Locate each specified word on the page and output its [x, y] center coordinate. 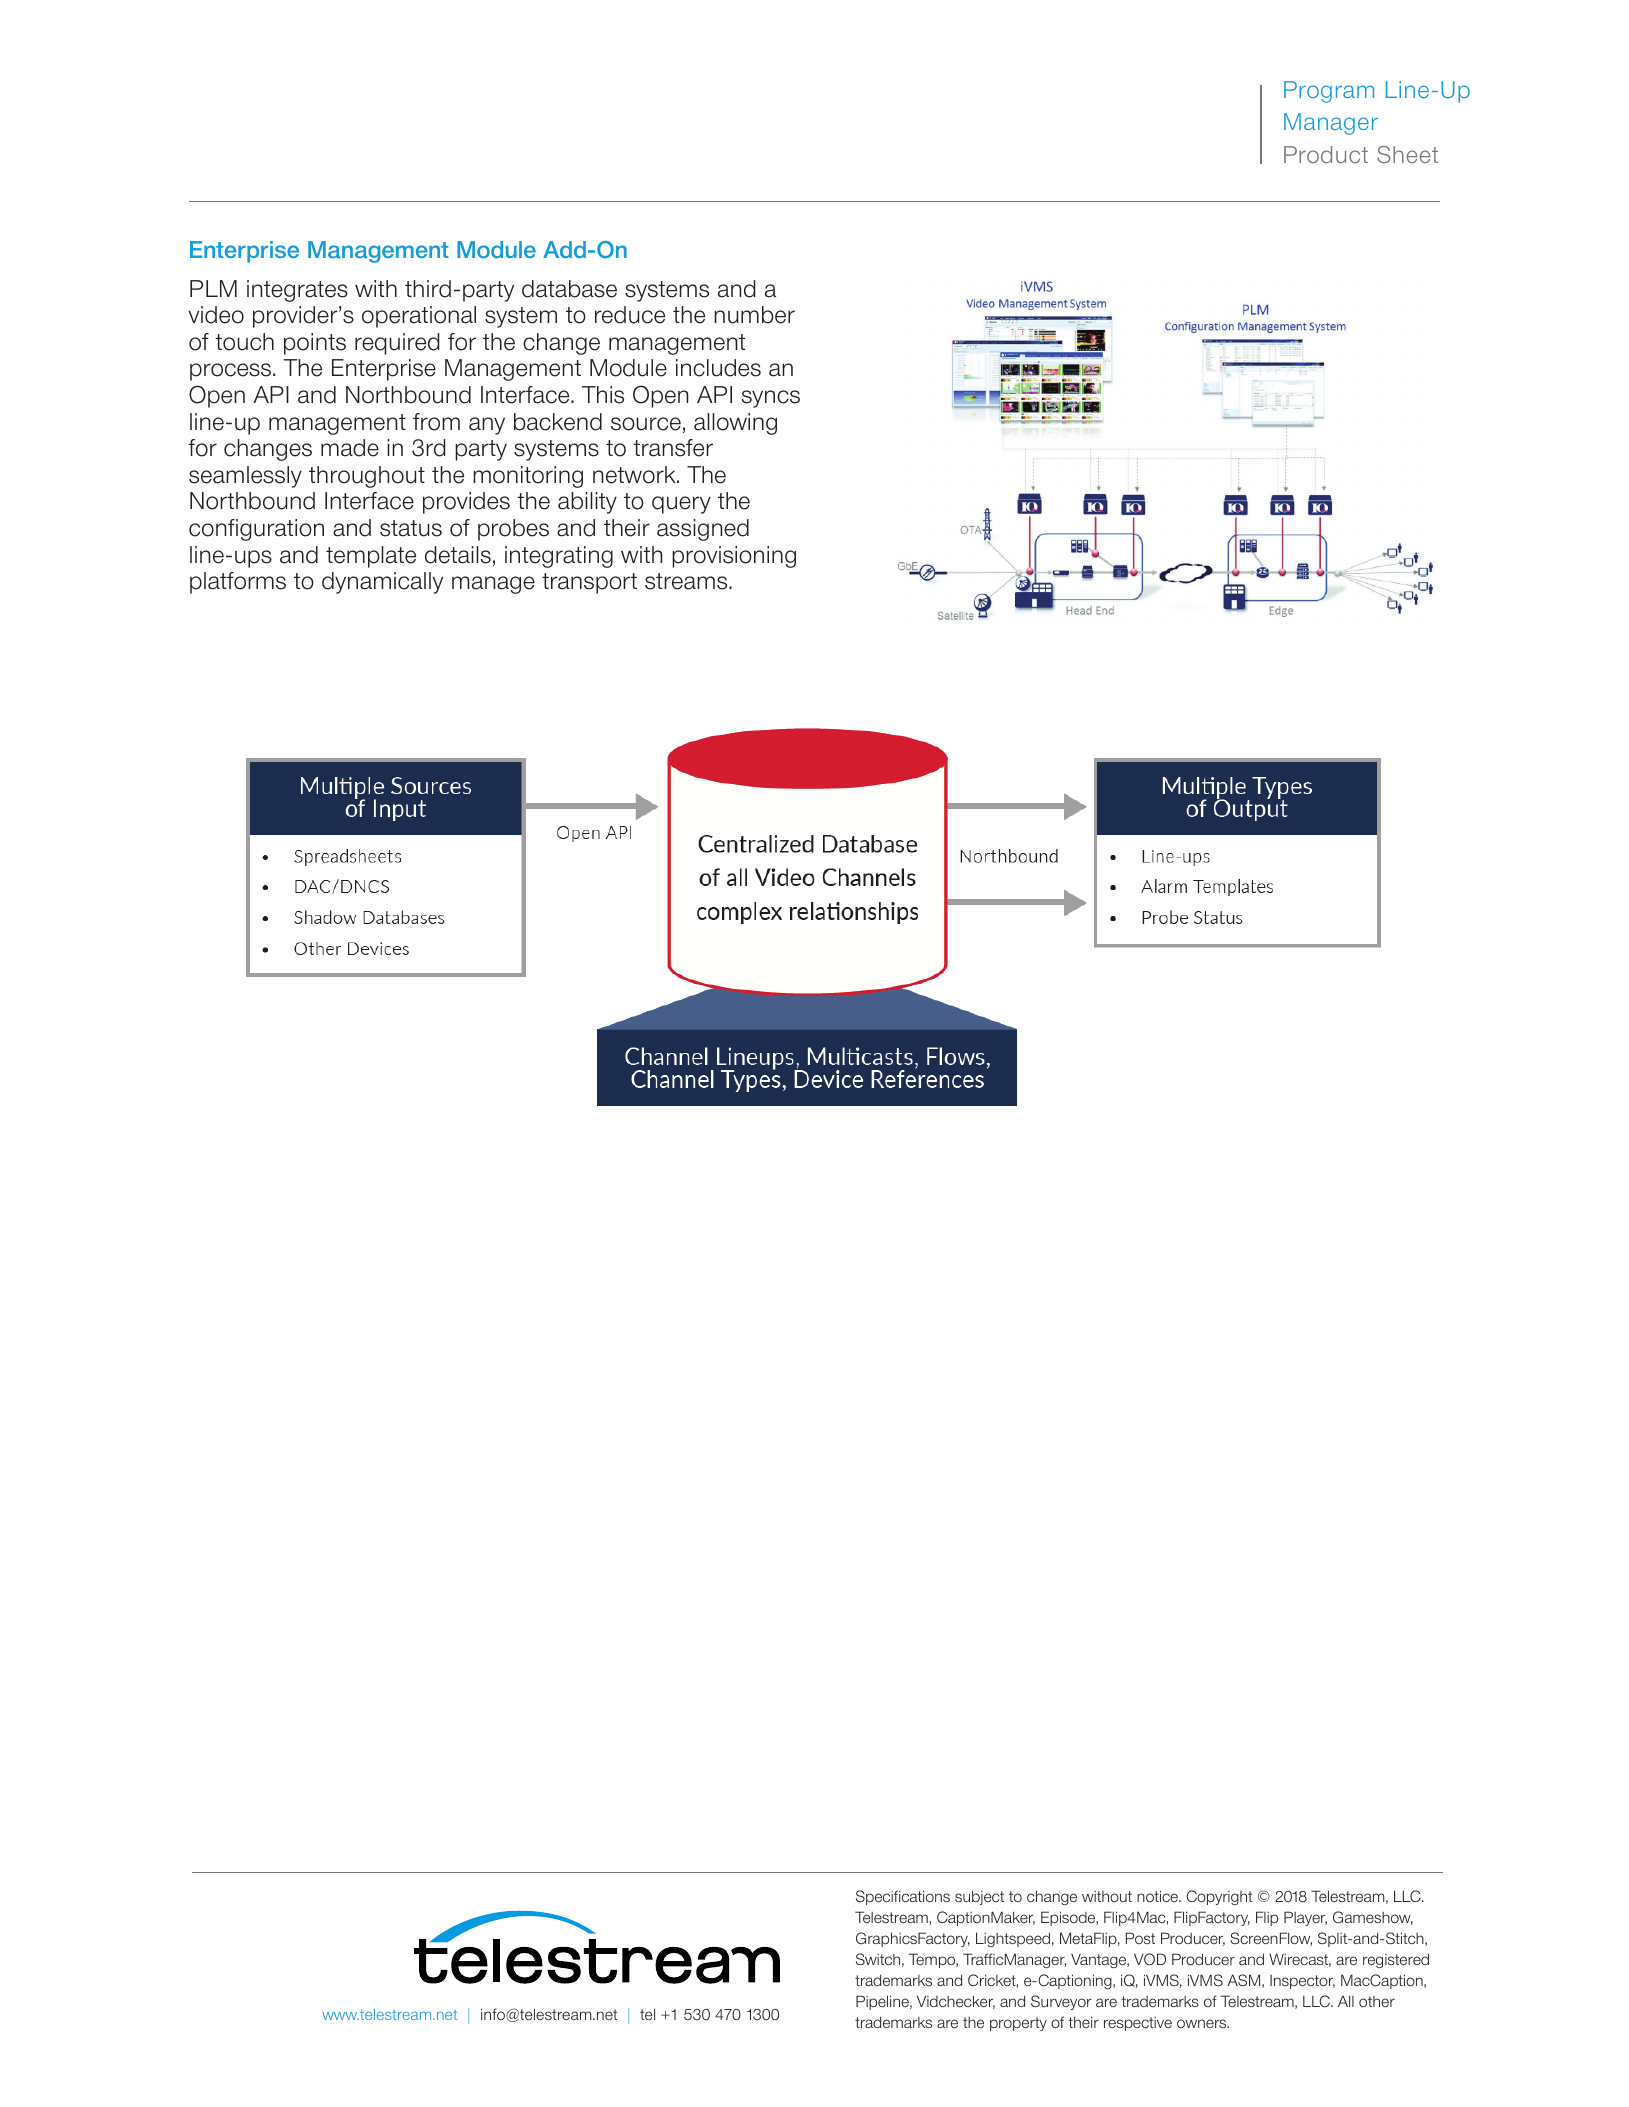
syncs [771, 399]
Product [1326, 154]
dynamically [382, 583]
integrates [297, 291]
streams [687, 581]
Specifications [903, 1897]
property [1018, 2024]
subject [979, 1897]
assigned [703, 530]
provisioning [734, 557]
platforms [238, 583]
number [754, 315]
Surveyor [1061, 2002]
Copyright [1219, 1897]
